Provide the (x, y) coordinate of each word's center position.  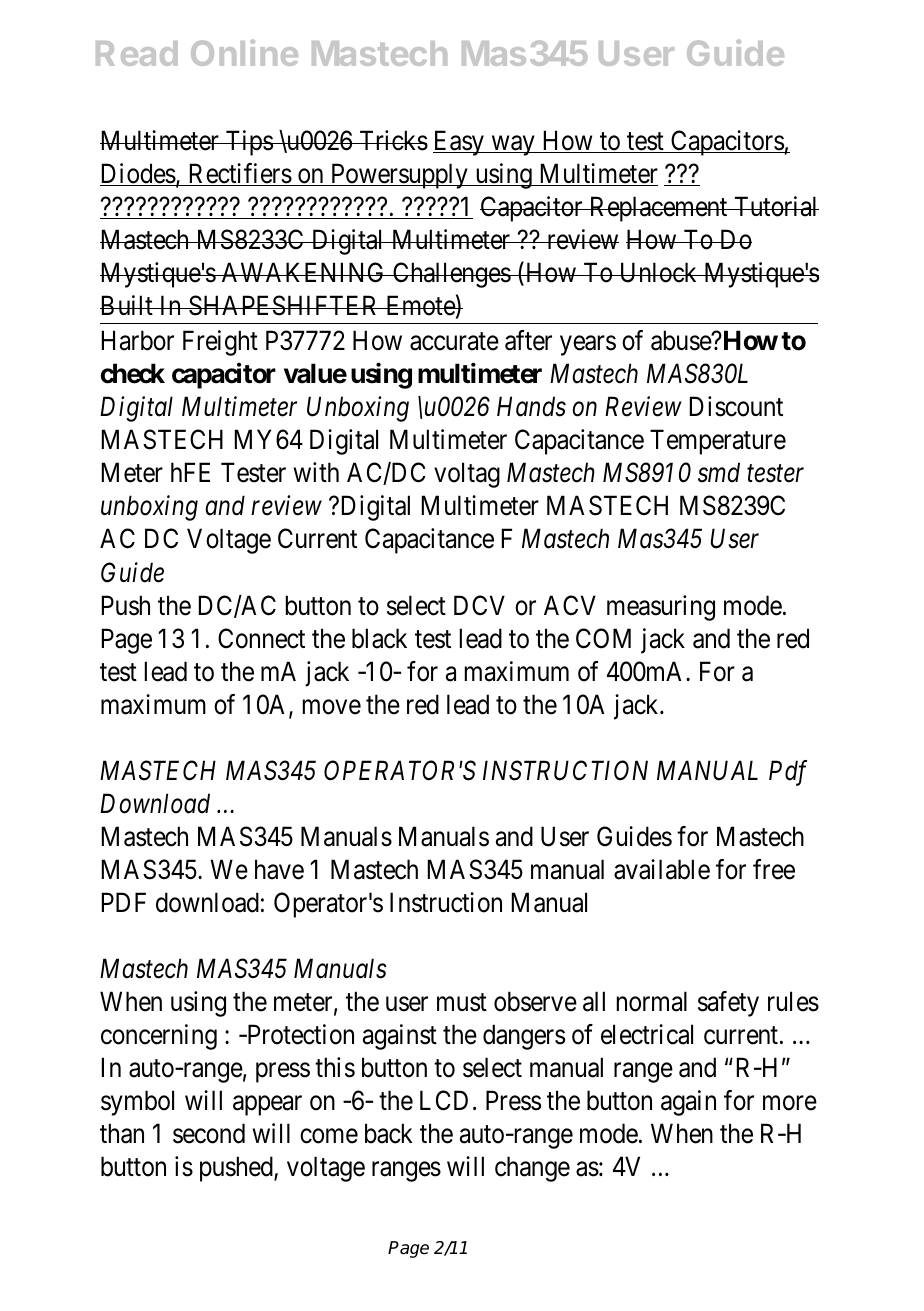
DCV (479, 605)
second (209, 1133)
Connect (261, 638)
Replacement (658, 209)
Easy (459, 143)
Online (244, 52)
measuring (661, 608)
